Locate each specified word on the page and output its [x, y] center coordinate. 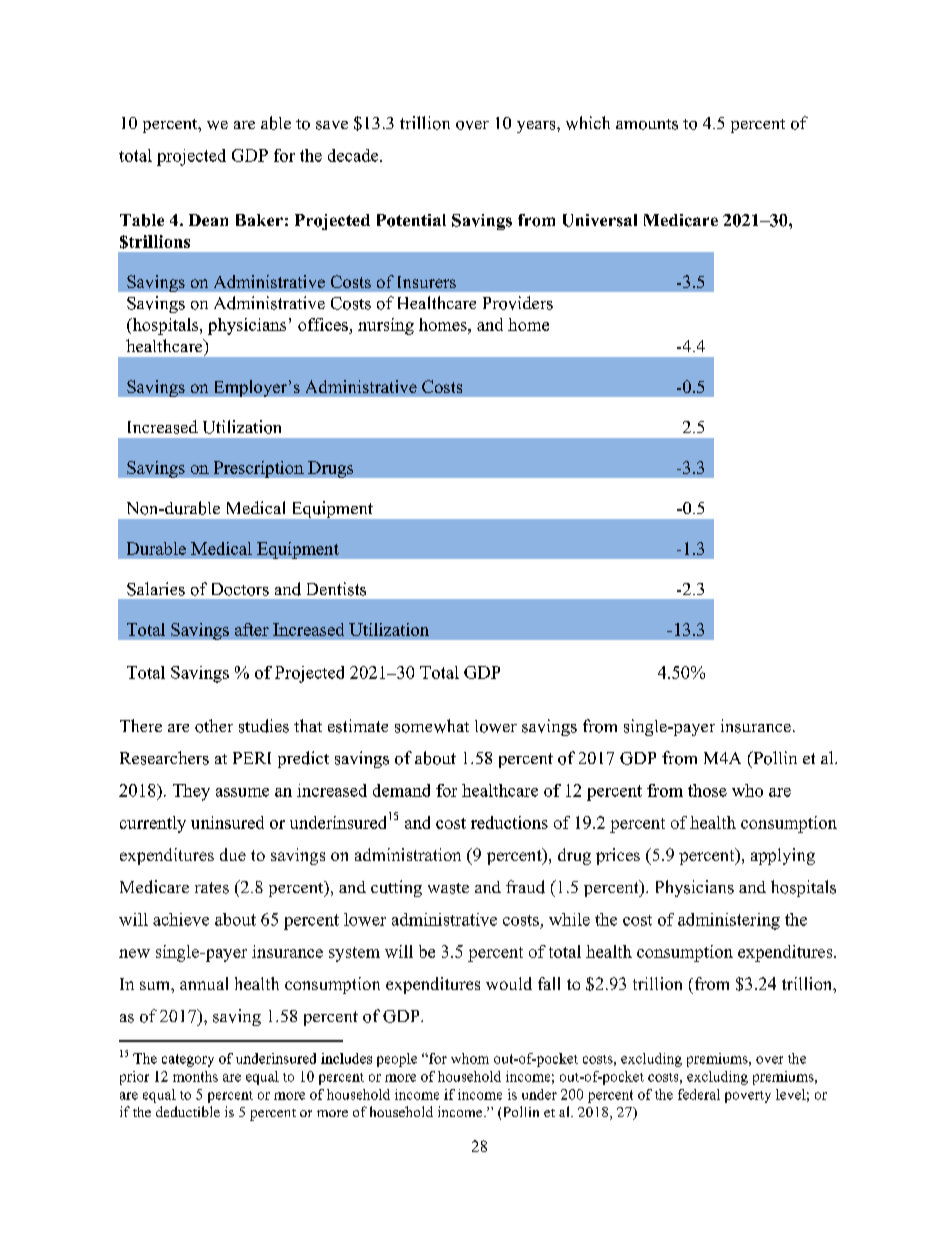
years [537, 127]
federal [699, 1094]
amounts [647, 124]
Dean [208, 220]
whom [470, 1058]
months [195, 1076]
